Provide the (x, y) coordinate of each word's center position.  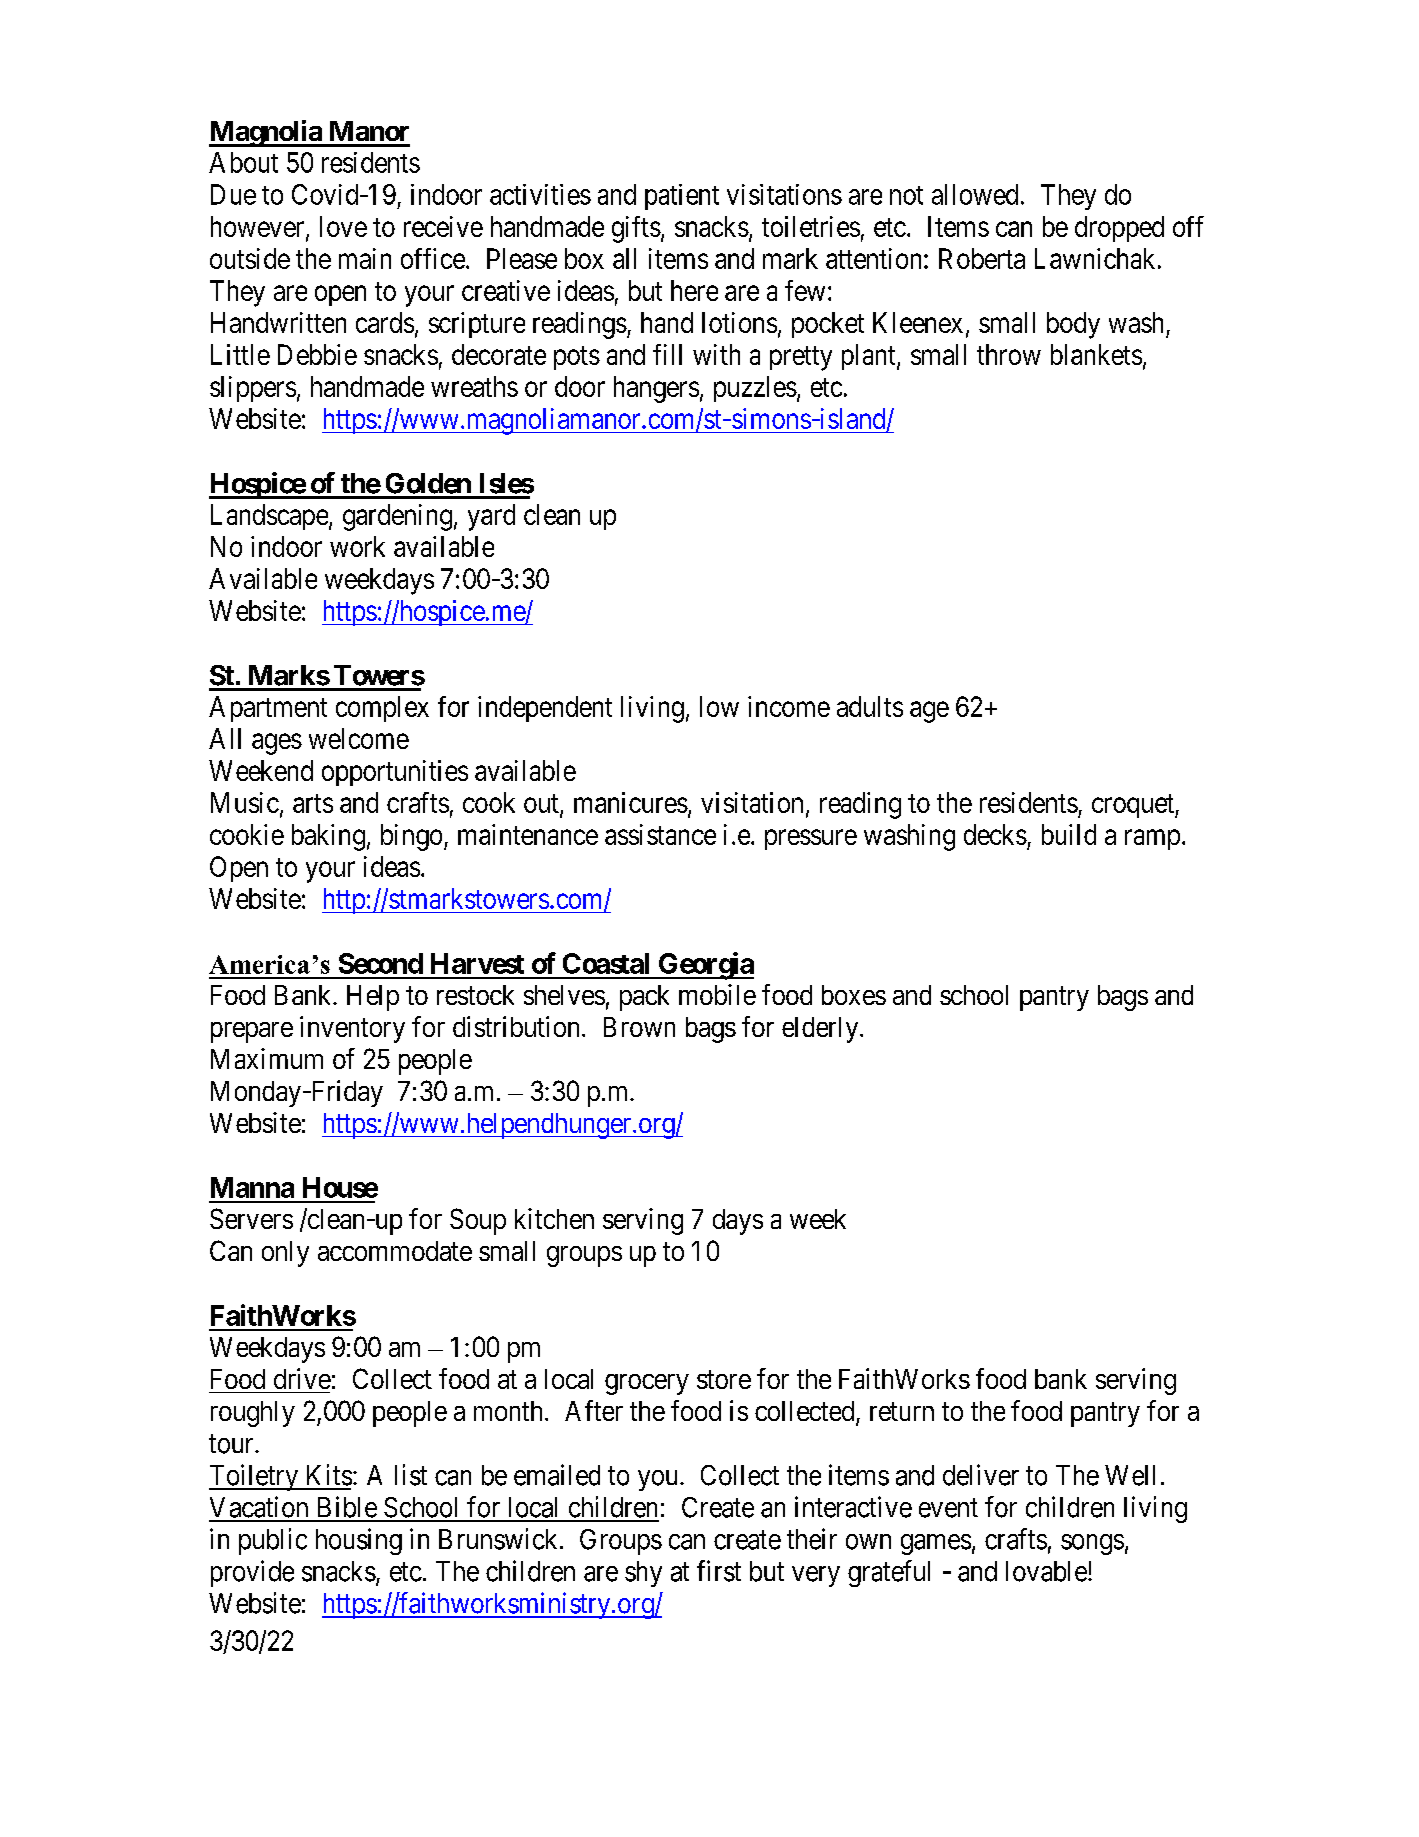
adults (870, 706)
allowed (975, 194)
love (343, 226)
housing (359, 1541)
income (789, 706)
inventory (352, 1029)
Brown (639, 1027)
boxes (854, 995)
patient (682, 197)
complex (382, 709)
